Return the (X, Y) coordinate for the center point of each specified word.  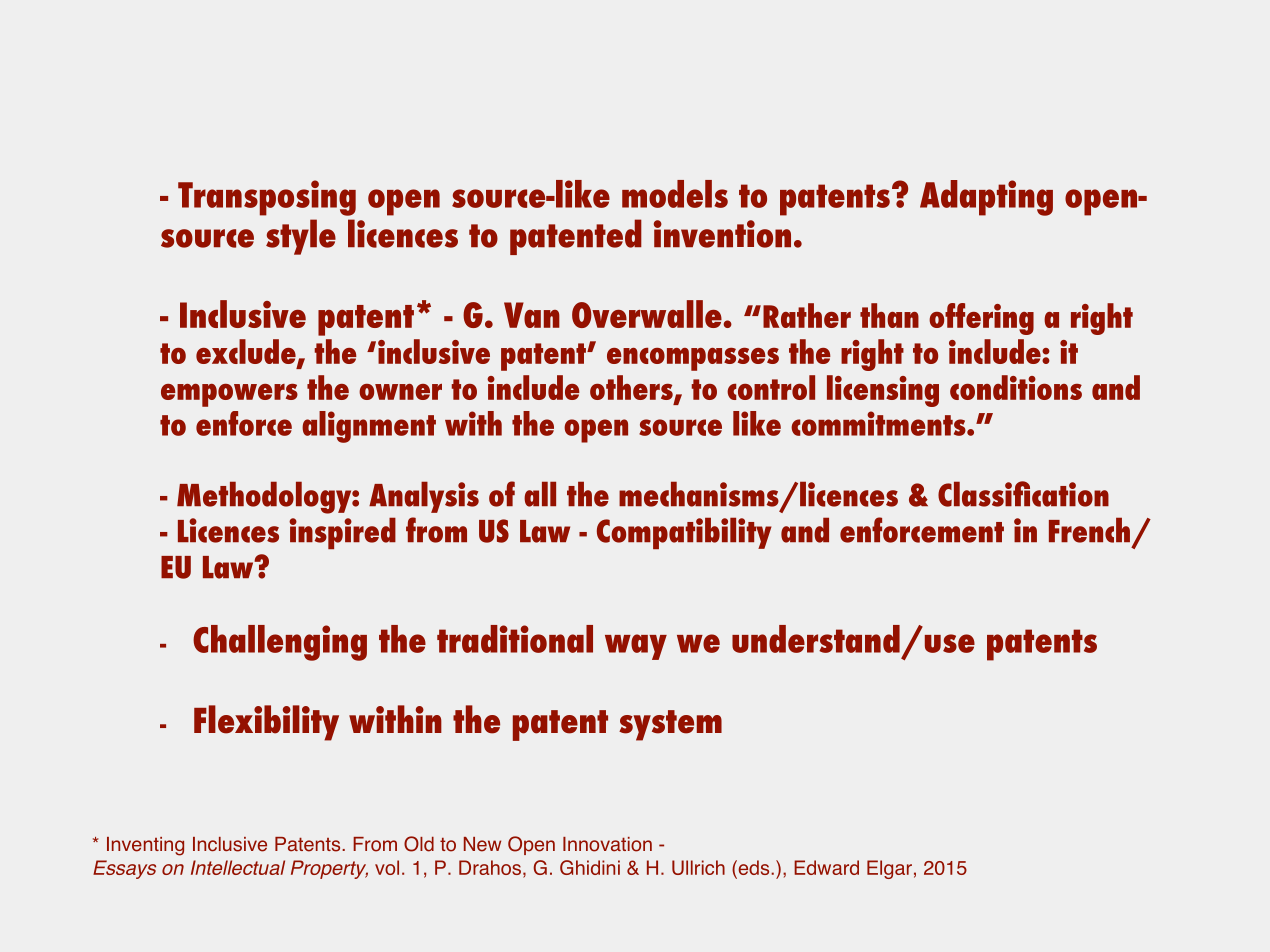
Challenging (280, 643)
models (675, 194)
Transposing (267, 198)
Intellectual (238, 867)
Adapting (986, 198)
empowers (229, 395)
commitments (879, 423)
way (636, 647)
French (1089, 530)
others (632, 388)
